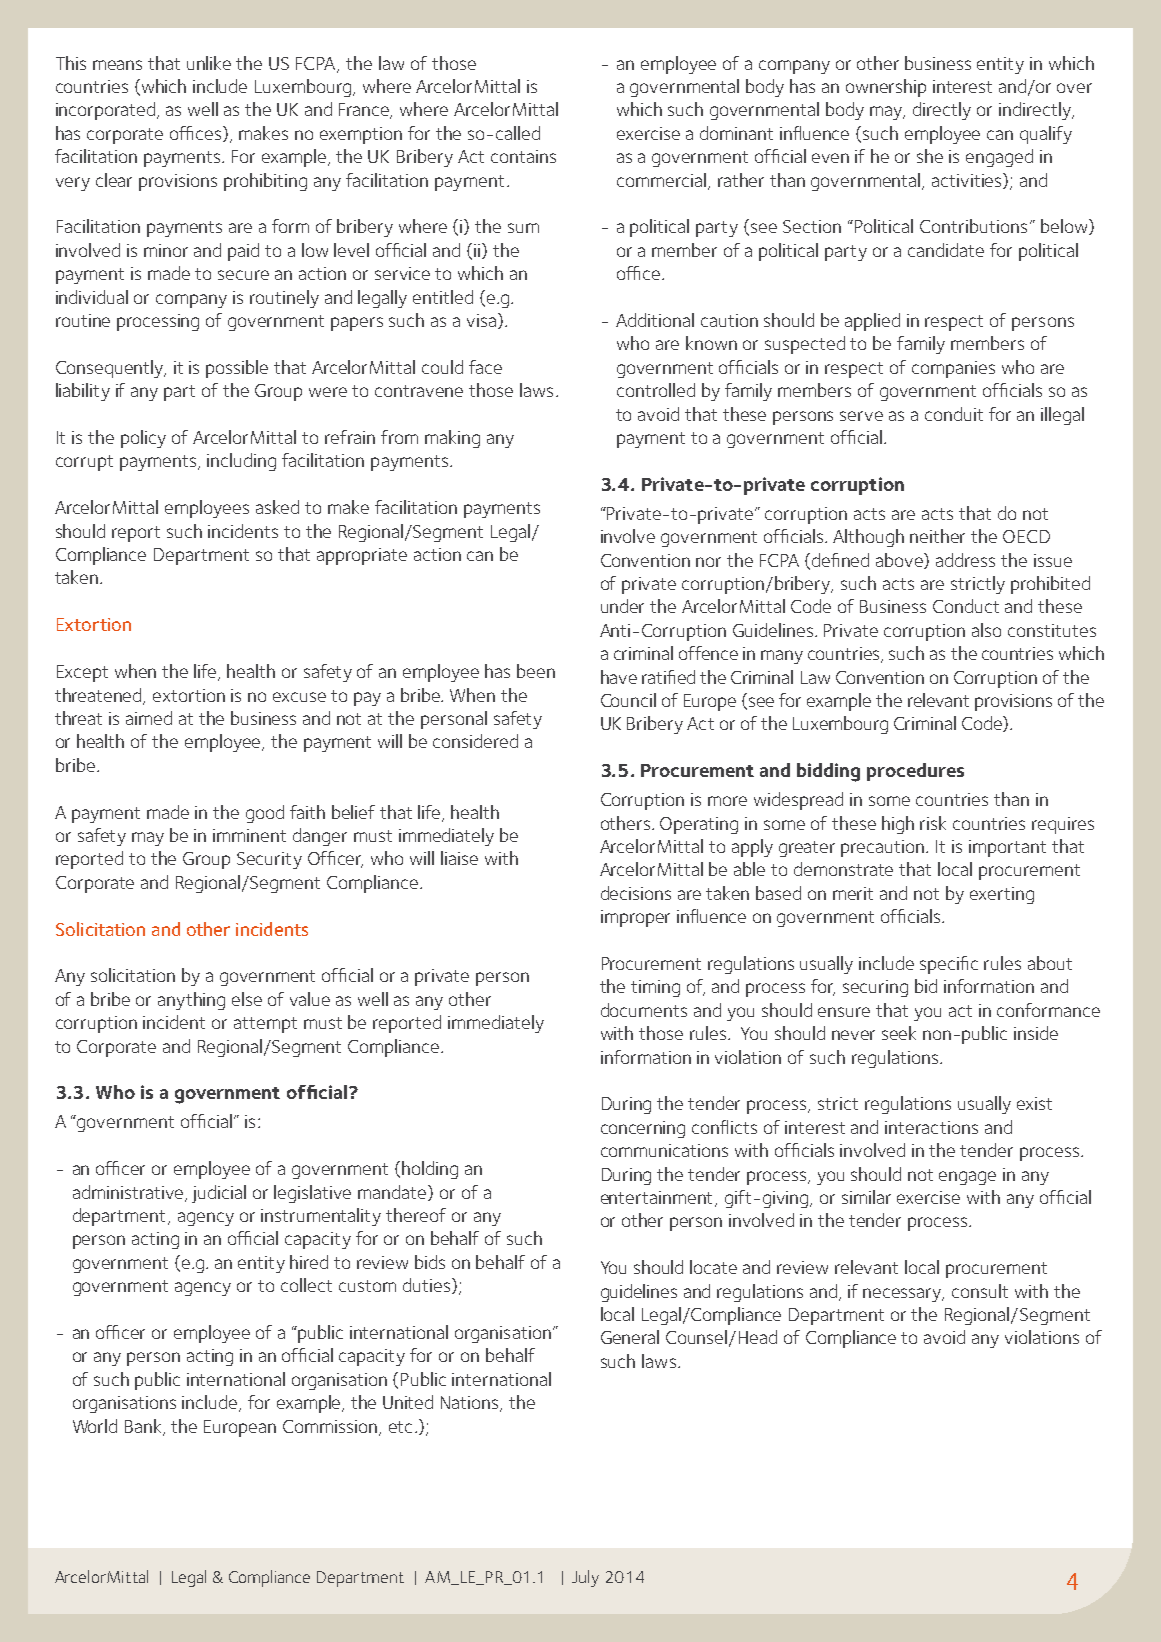 This document has width=1161, height=1642. Describe the element at coordinates (933, 823) in the document. I see `risk` at that location.
